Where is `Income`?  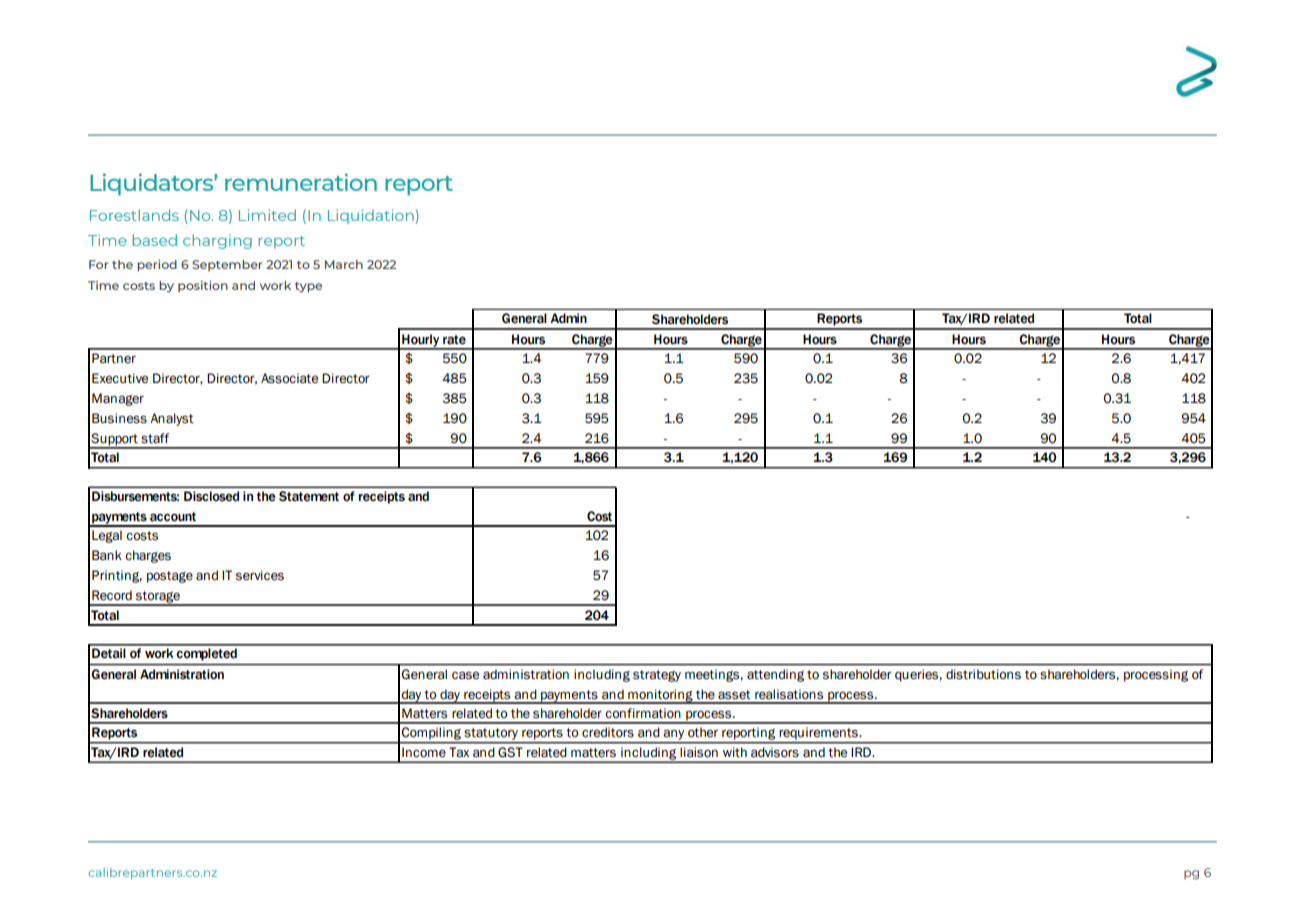 Income is located at coordinates (423, 752).
